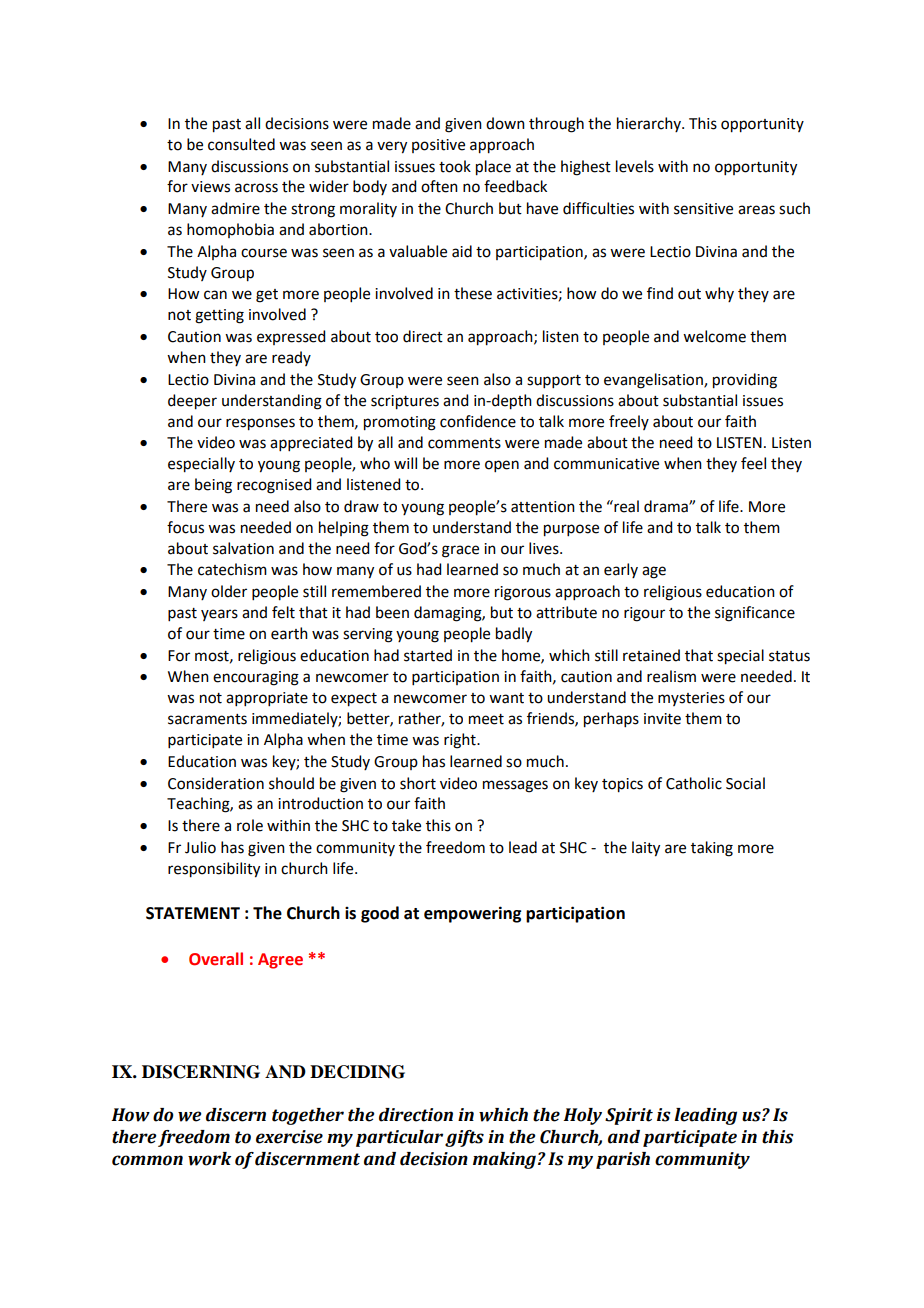  I want to click on confidence, so click(478, 421).
